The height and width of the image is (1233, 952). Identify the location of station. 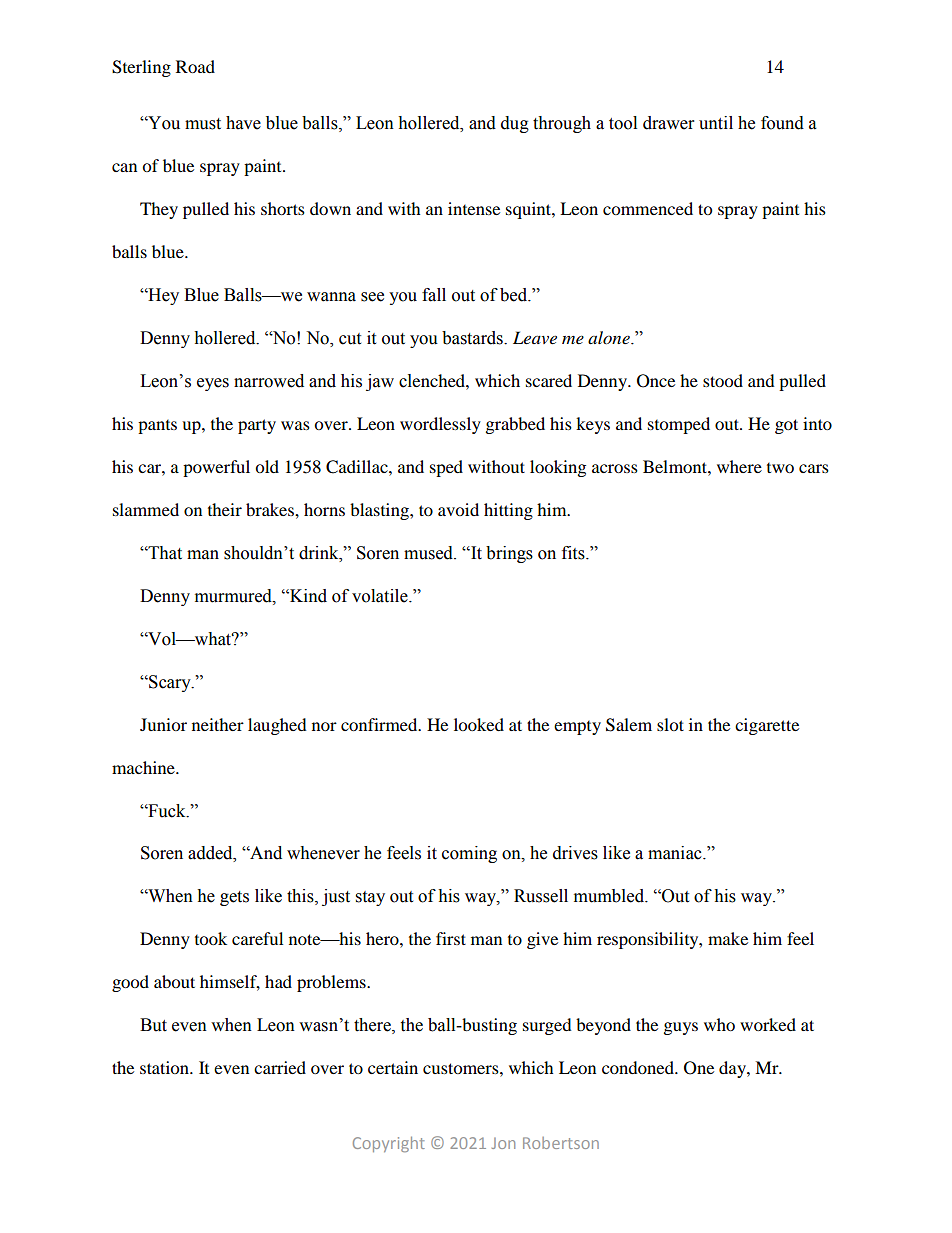
(165, 1067).
